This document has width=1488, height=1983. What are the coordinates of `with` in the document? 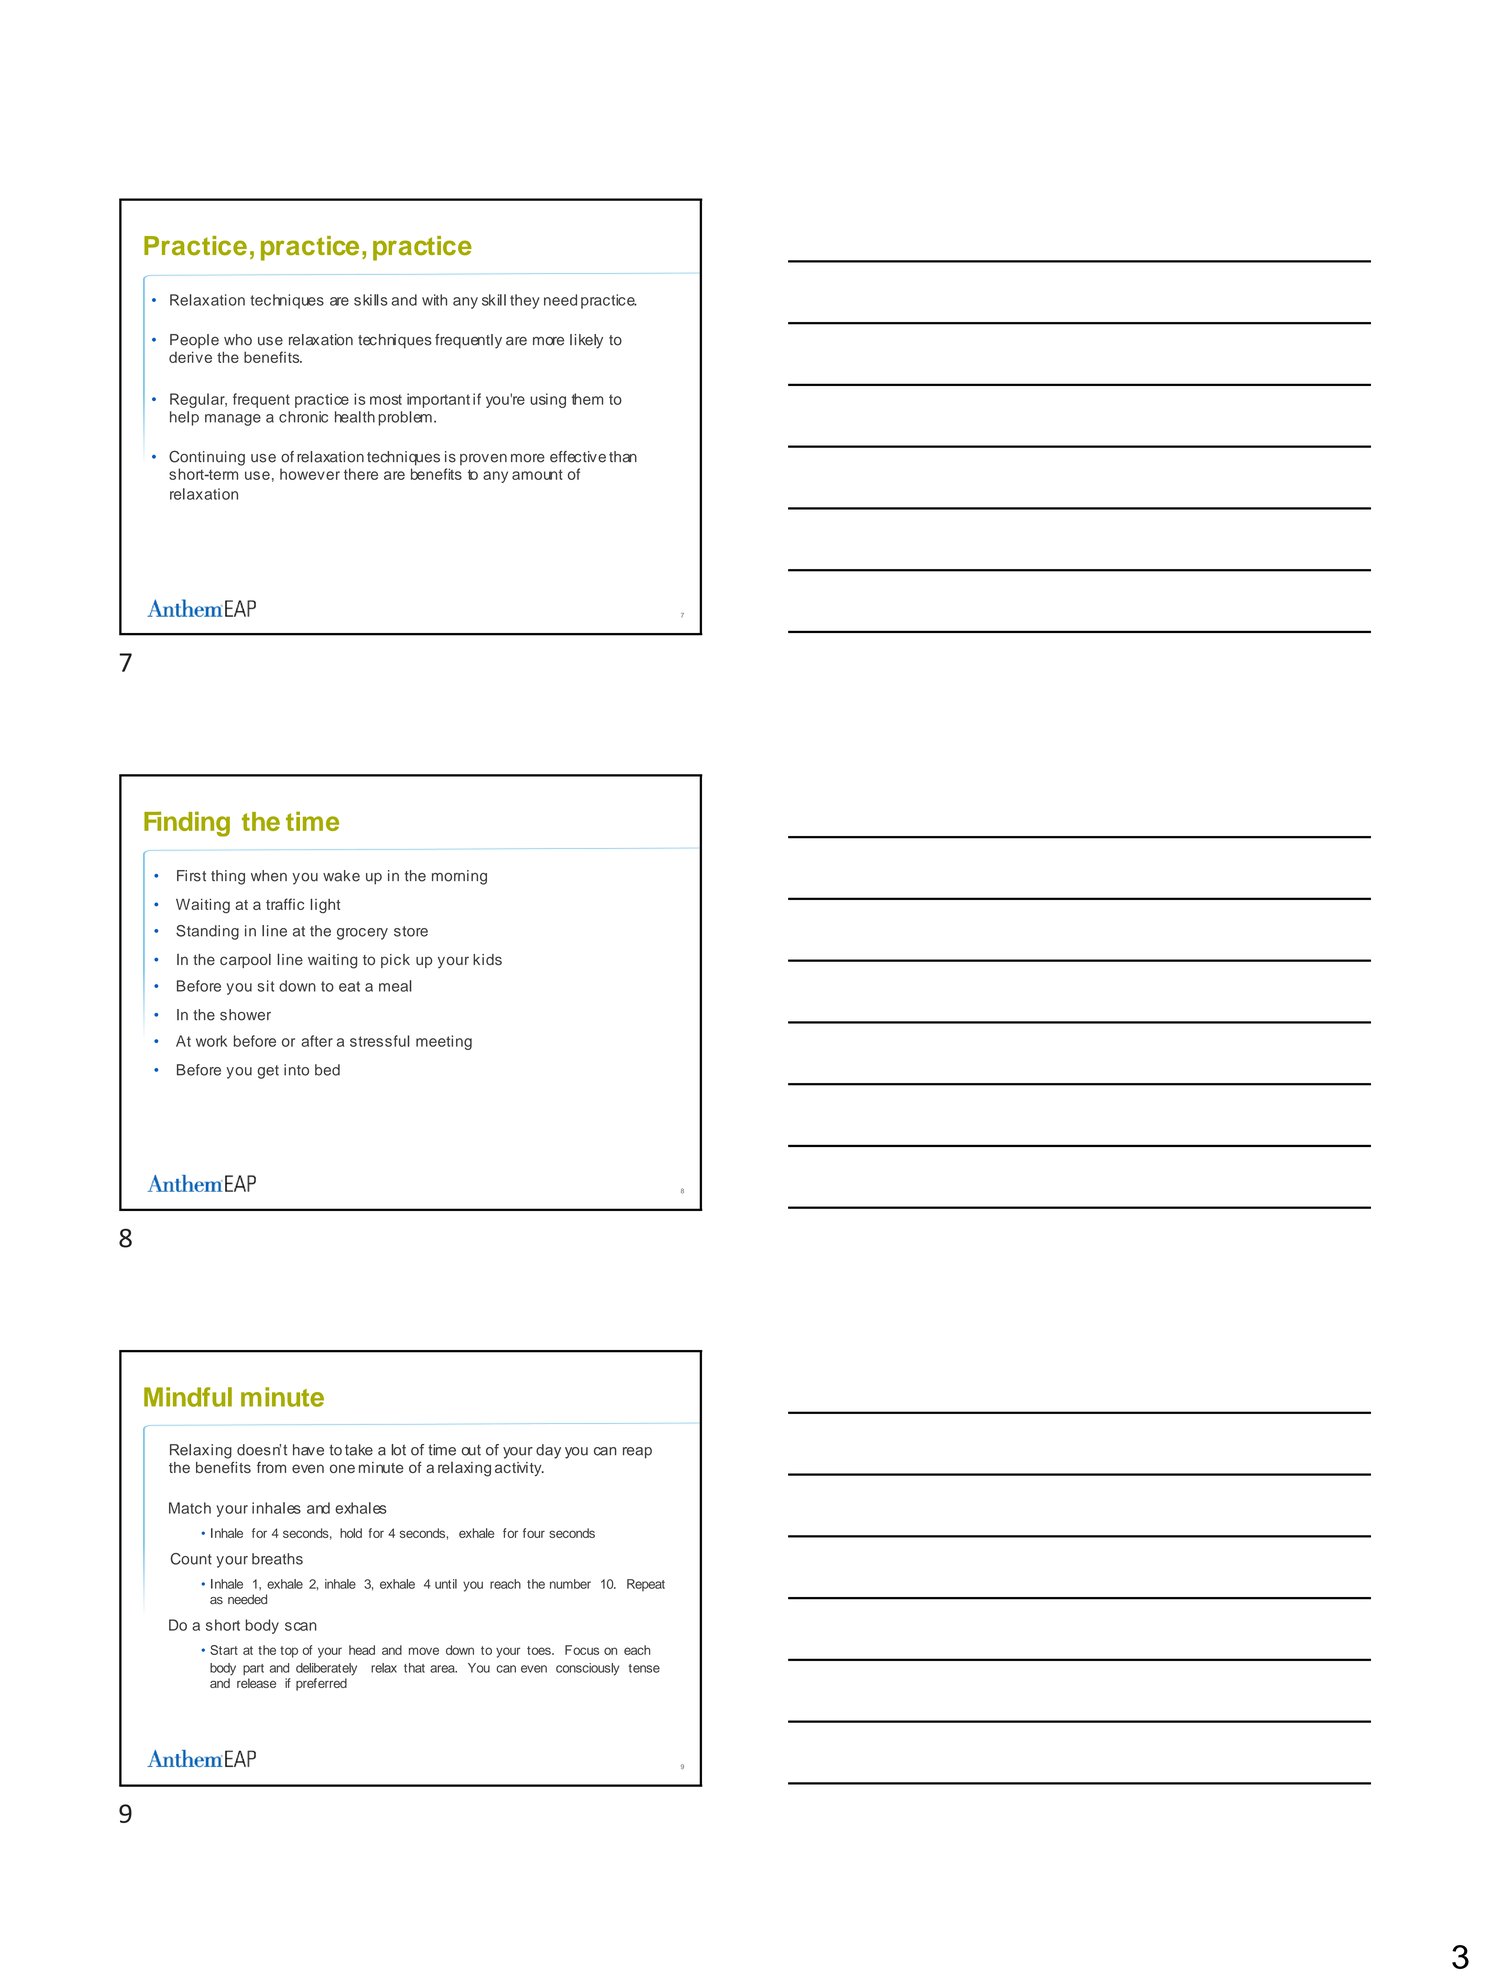 It's located at (434, 300).
